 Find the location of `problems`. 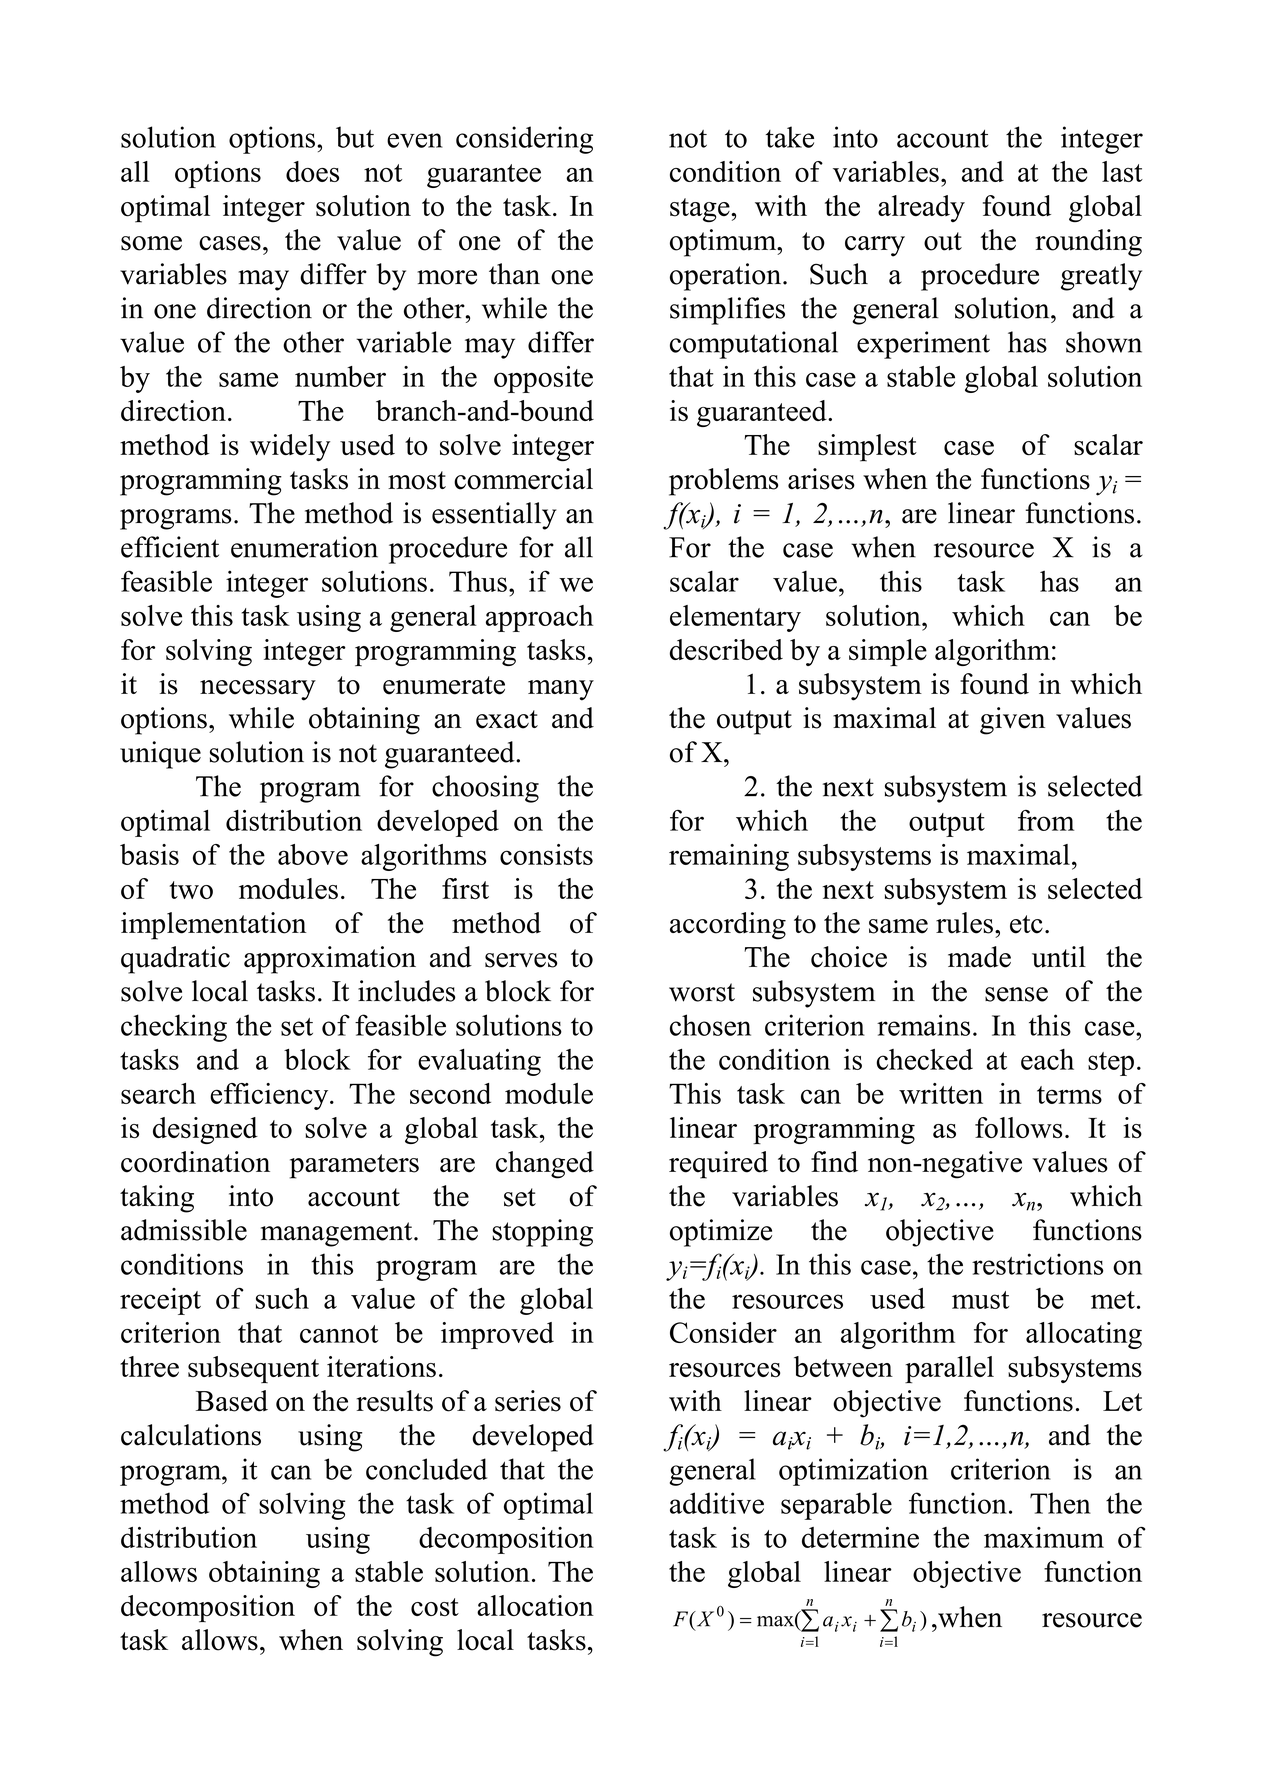

problems is located at coordinates (723, 482).
